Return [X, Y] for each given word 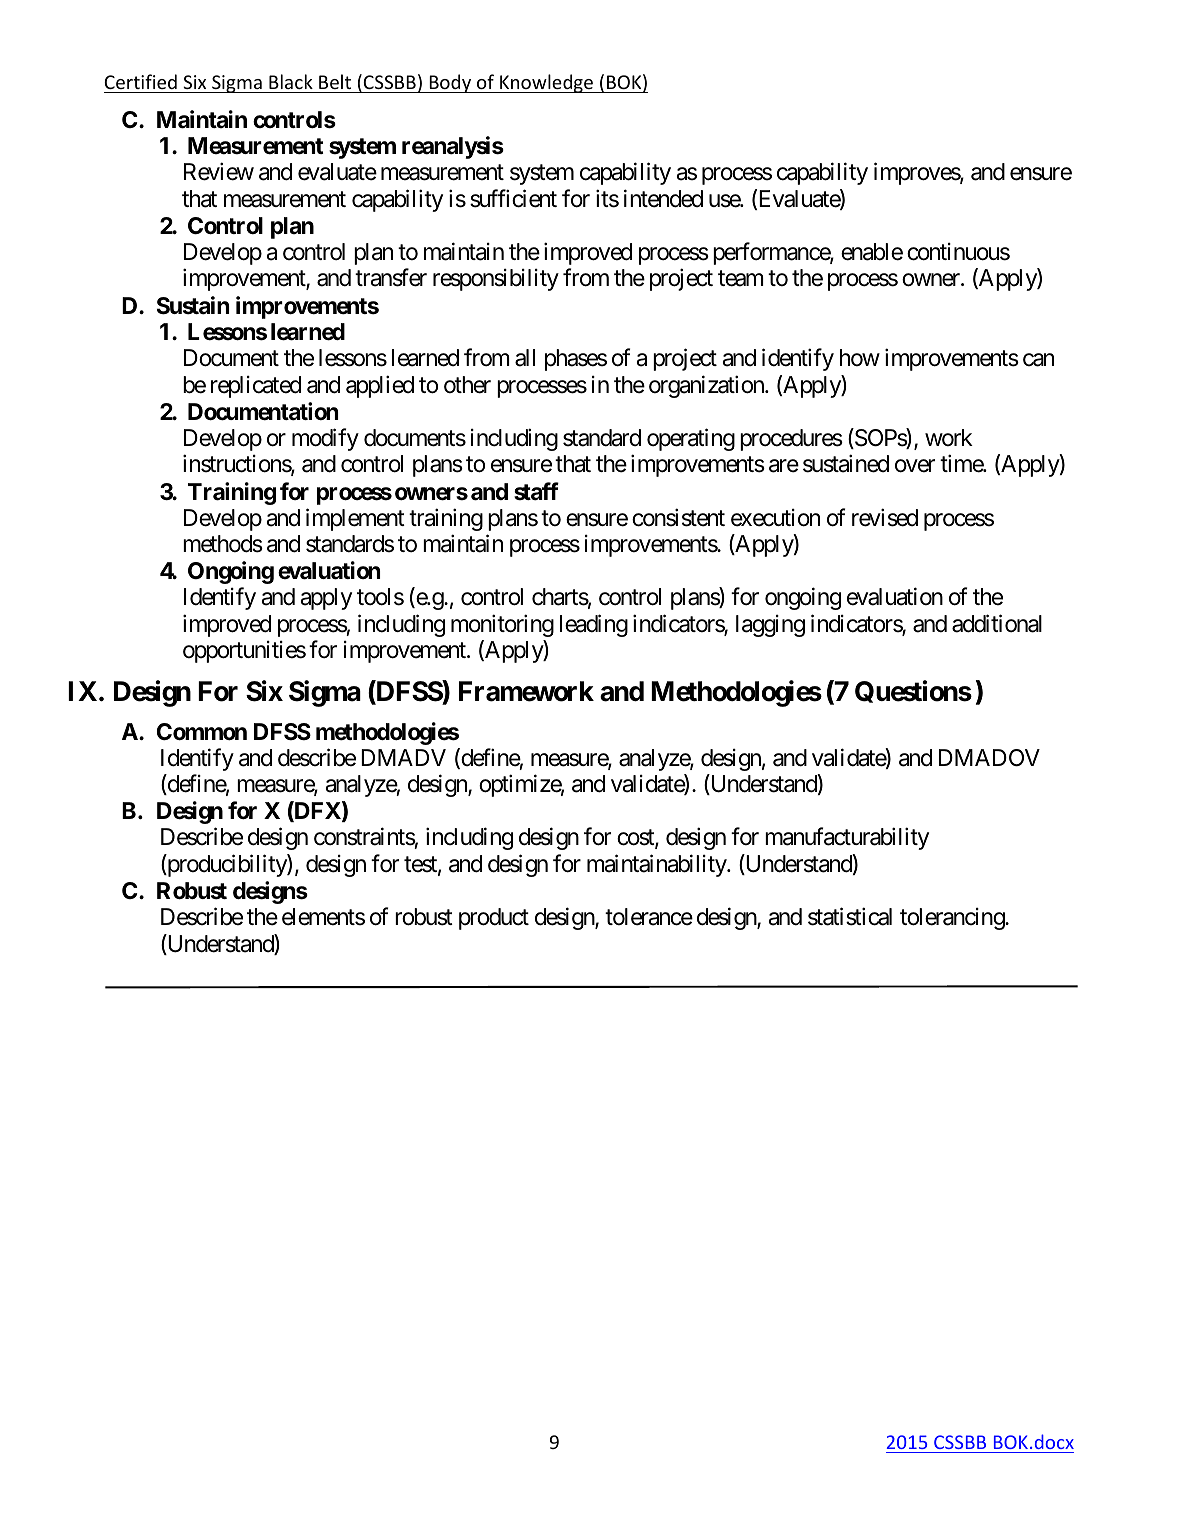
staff [536, 491]
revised [885, 517]
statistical [850, 916]
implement [355, 519]
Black [291, 81]
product [494, 919]
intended [663, 198]
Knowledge [546, 83]
